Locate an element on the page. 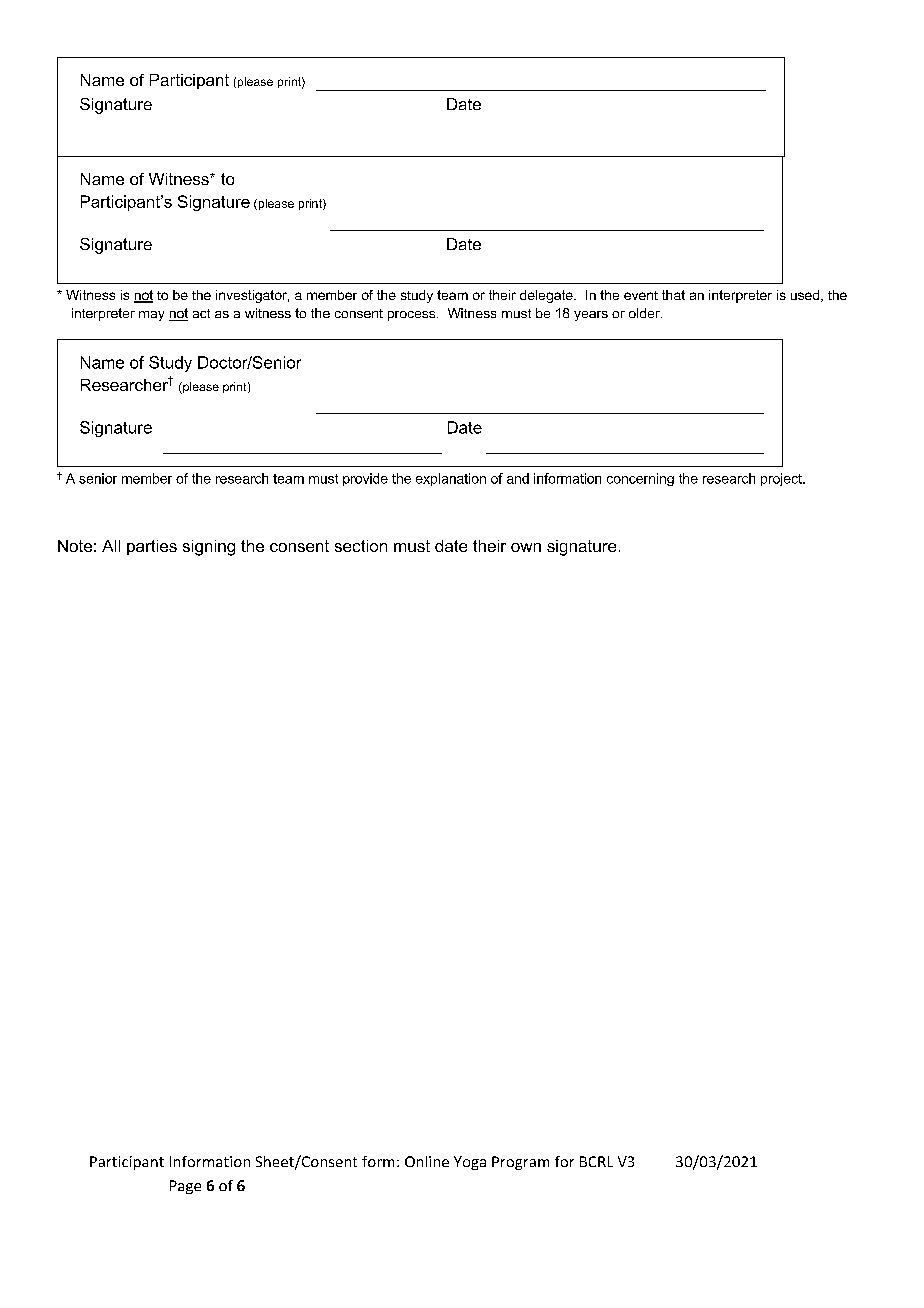 The image size is (924, 1308). All is located at coordinates (111, 546).
